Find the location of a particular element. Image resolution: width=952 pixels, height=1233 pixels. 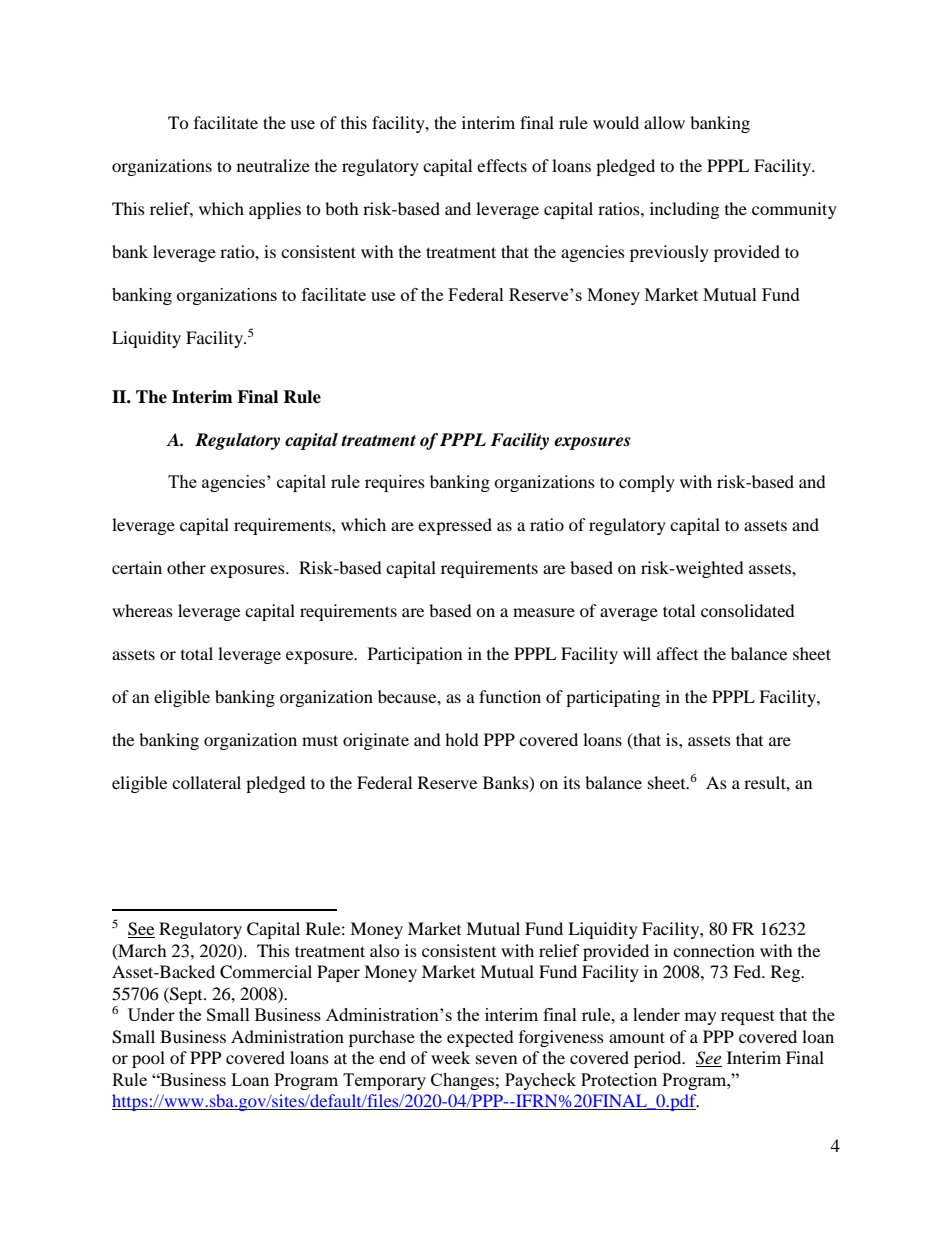

neutralize is located at coordinates (273, 165).
